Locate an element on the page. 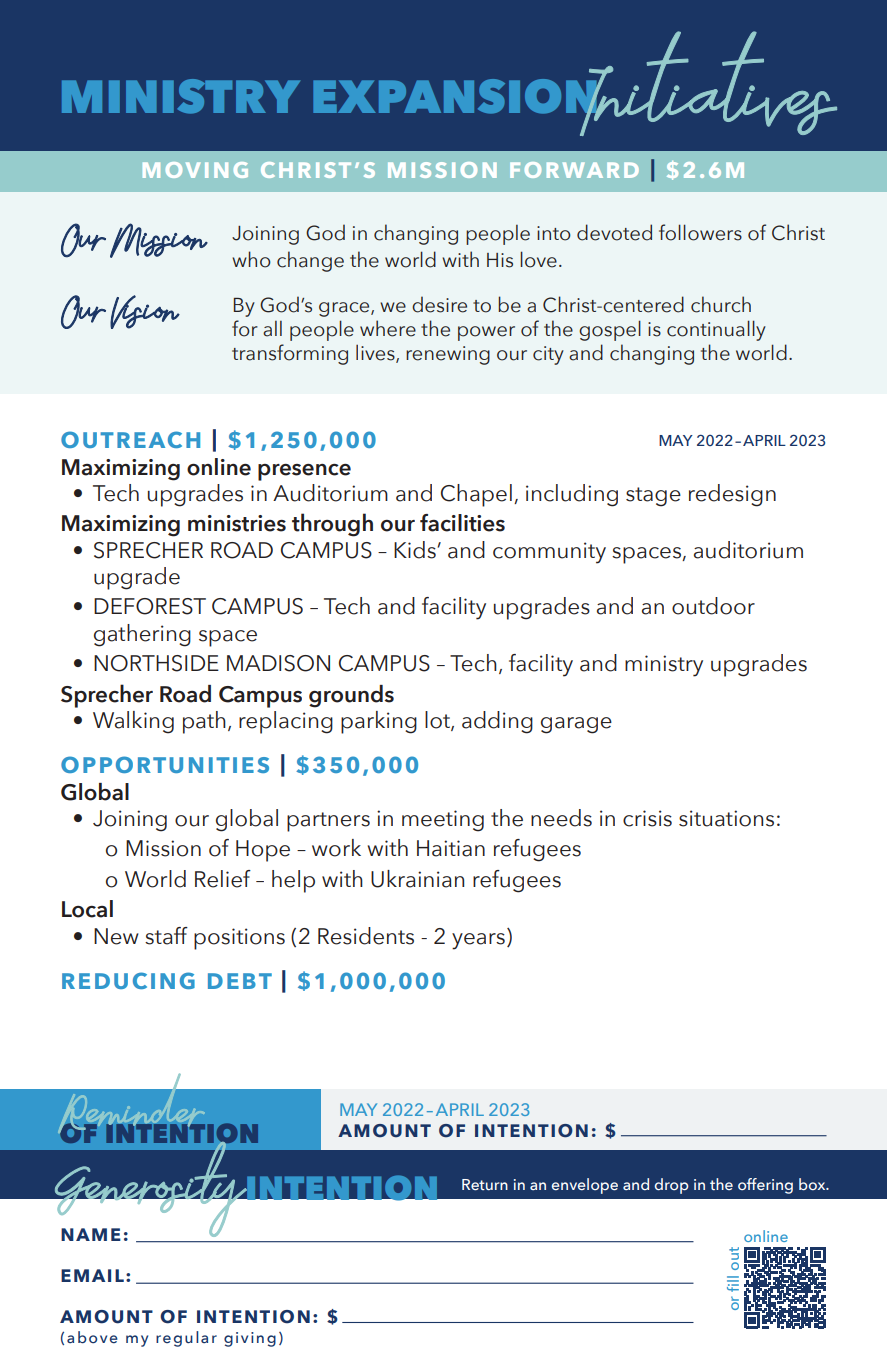  staff is located at coordinates (166, 936).
